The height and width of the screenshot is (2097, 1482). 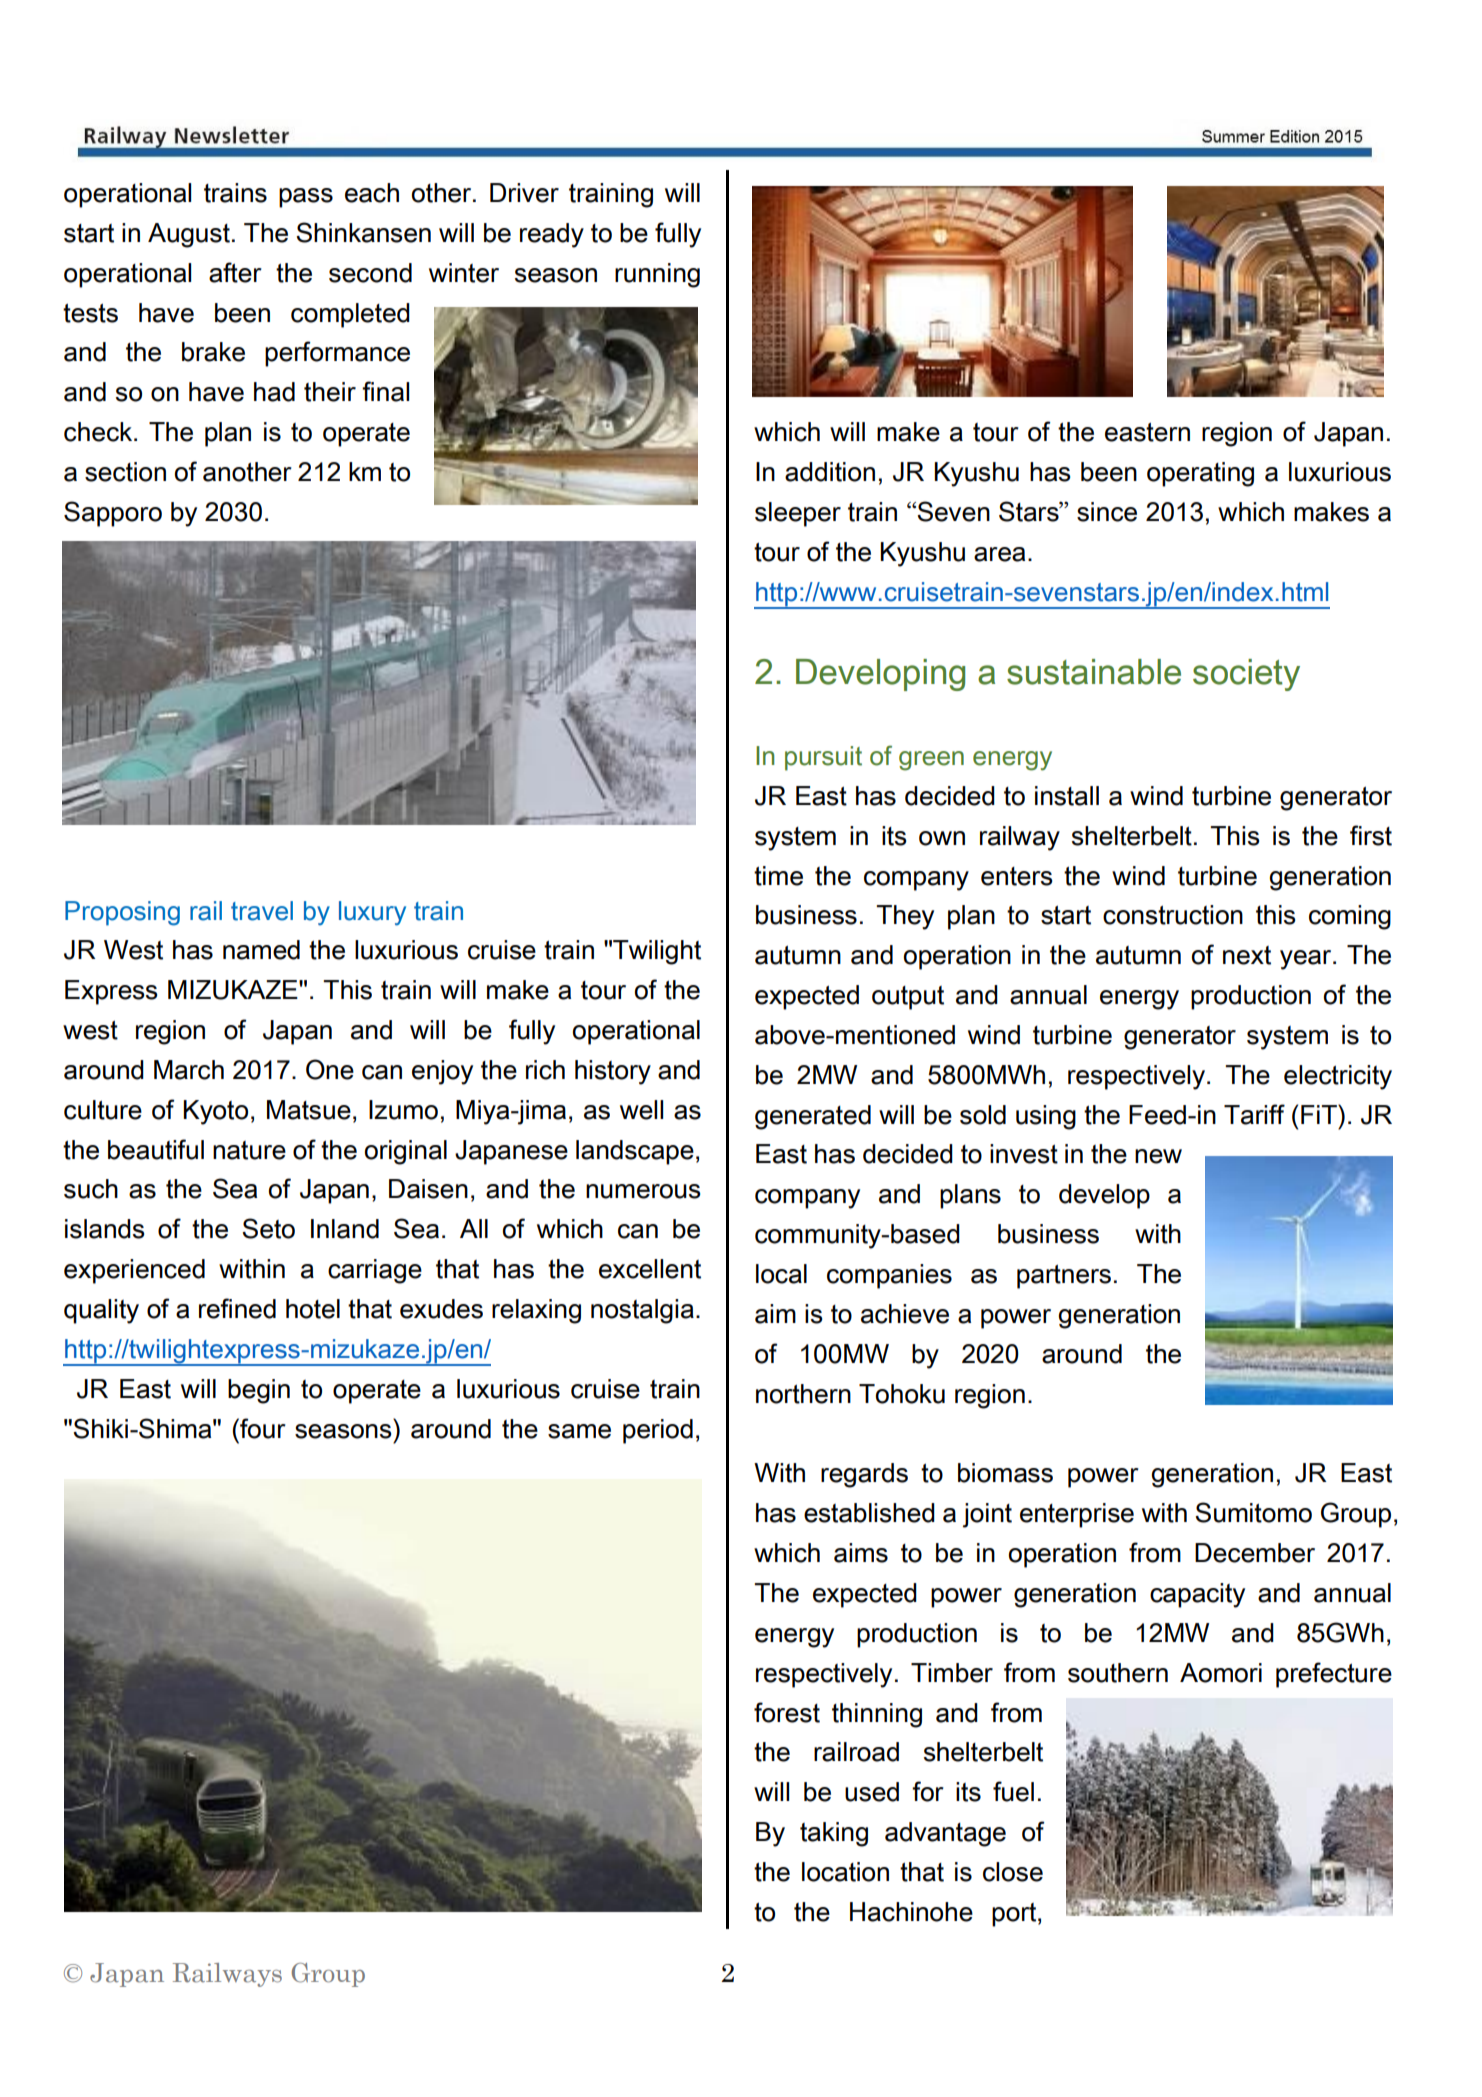 I want to click on travel, so click(x=262, y=911).
